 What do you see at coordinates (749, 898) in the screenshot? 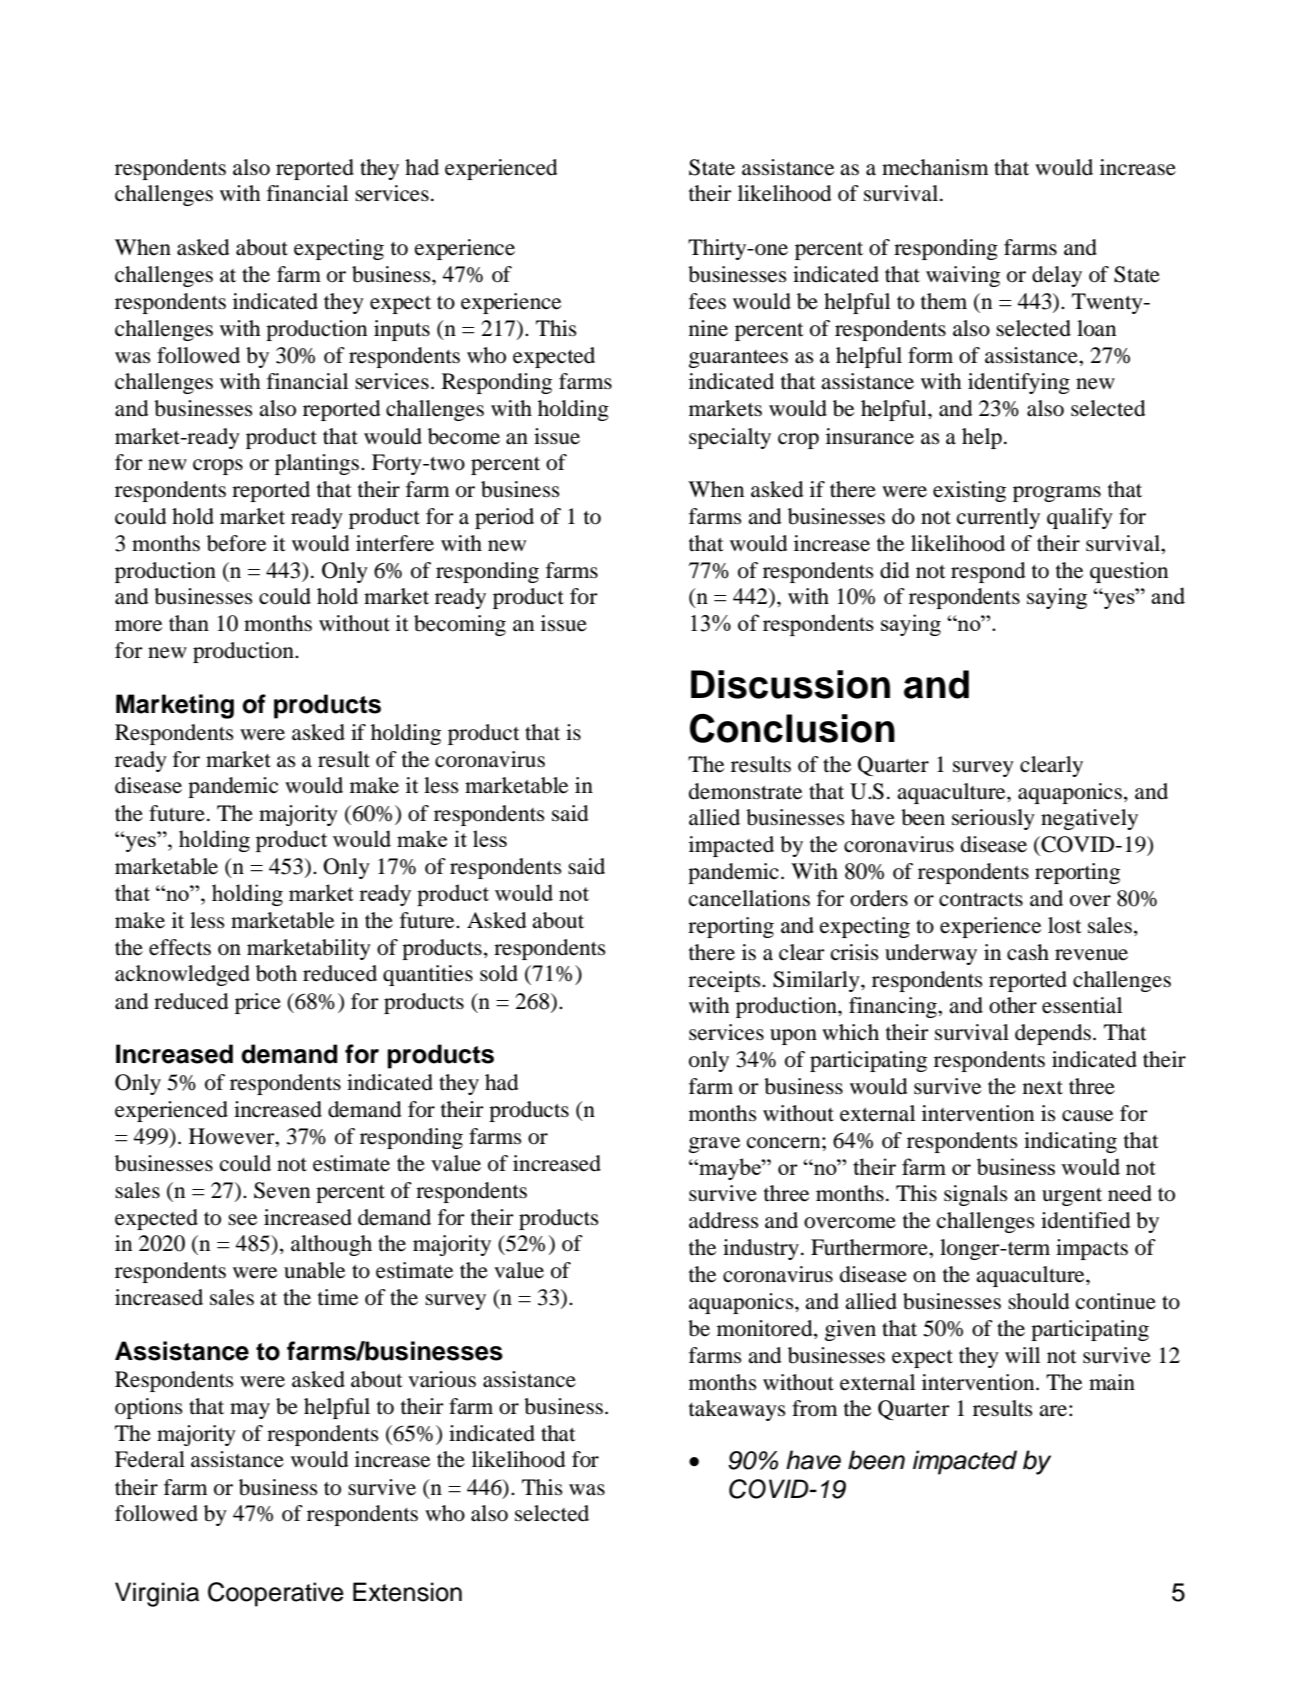
I see `cancellations` at bounding box center [749, 898].
